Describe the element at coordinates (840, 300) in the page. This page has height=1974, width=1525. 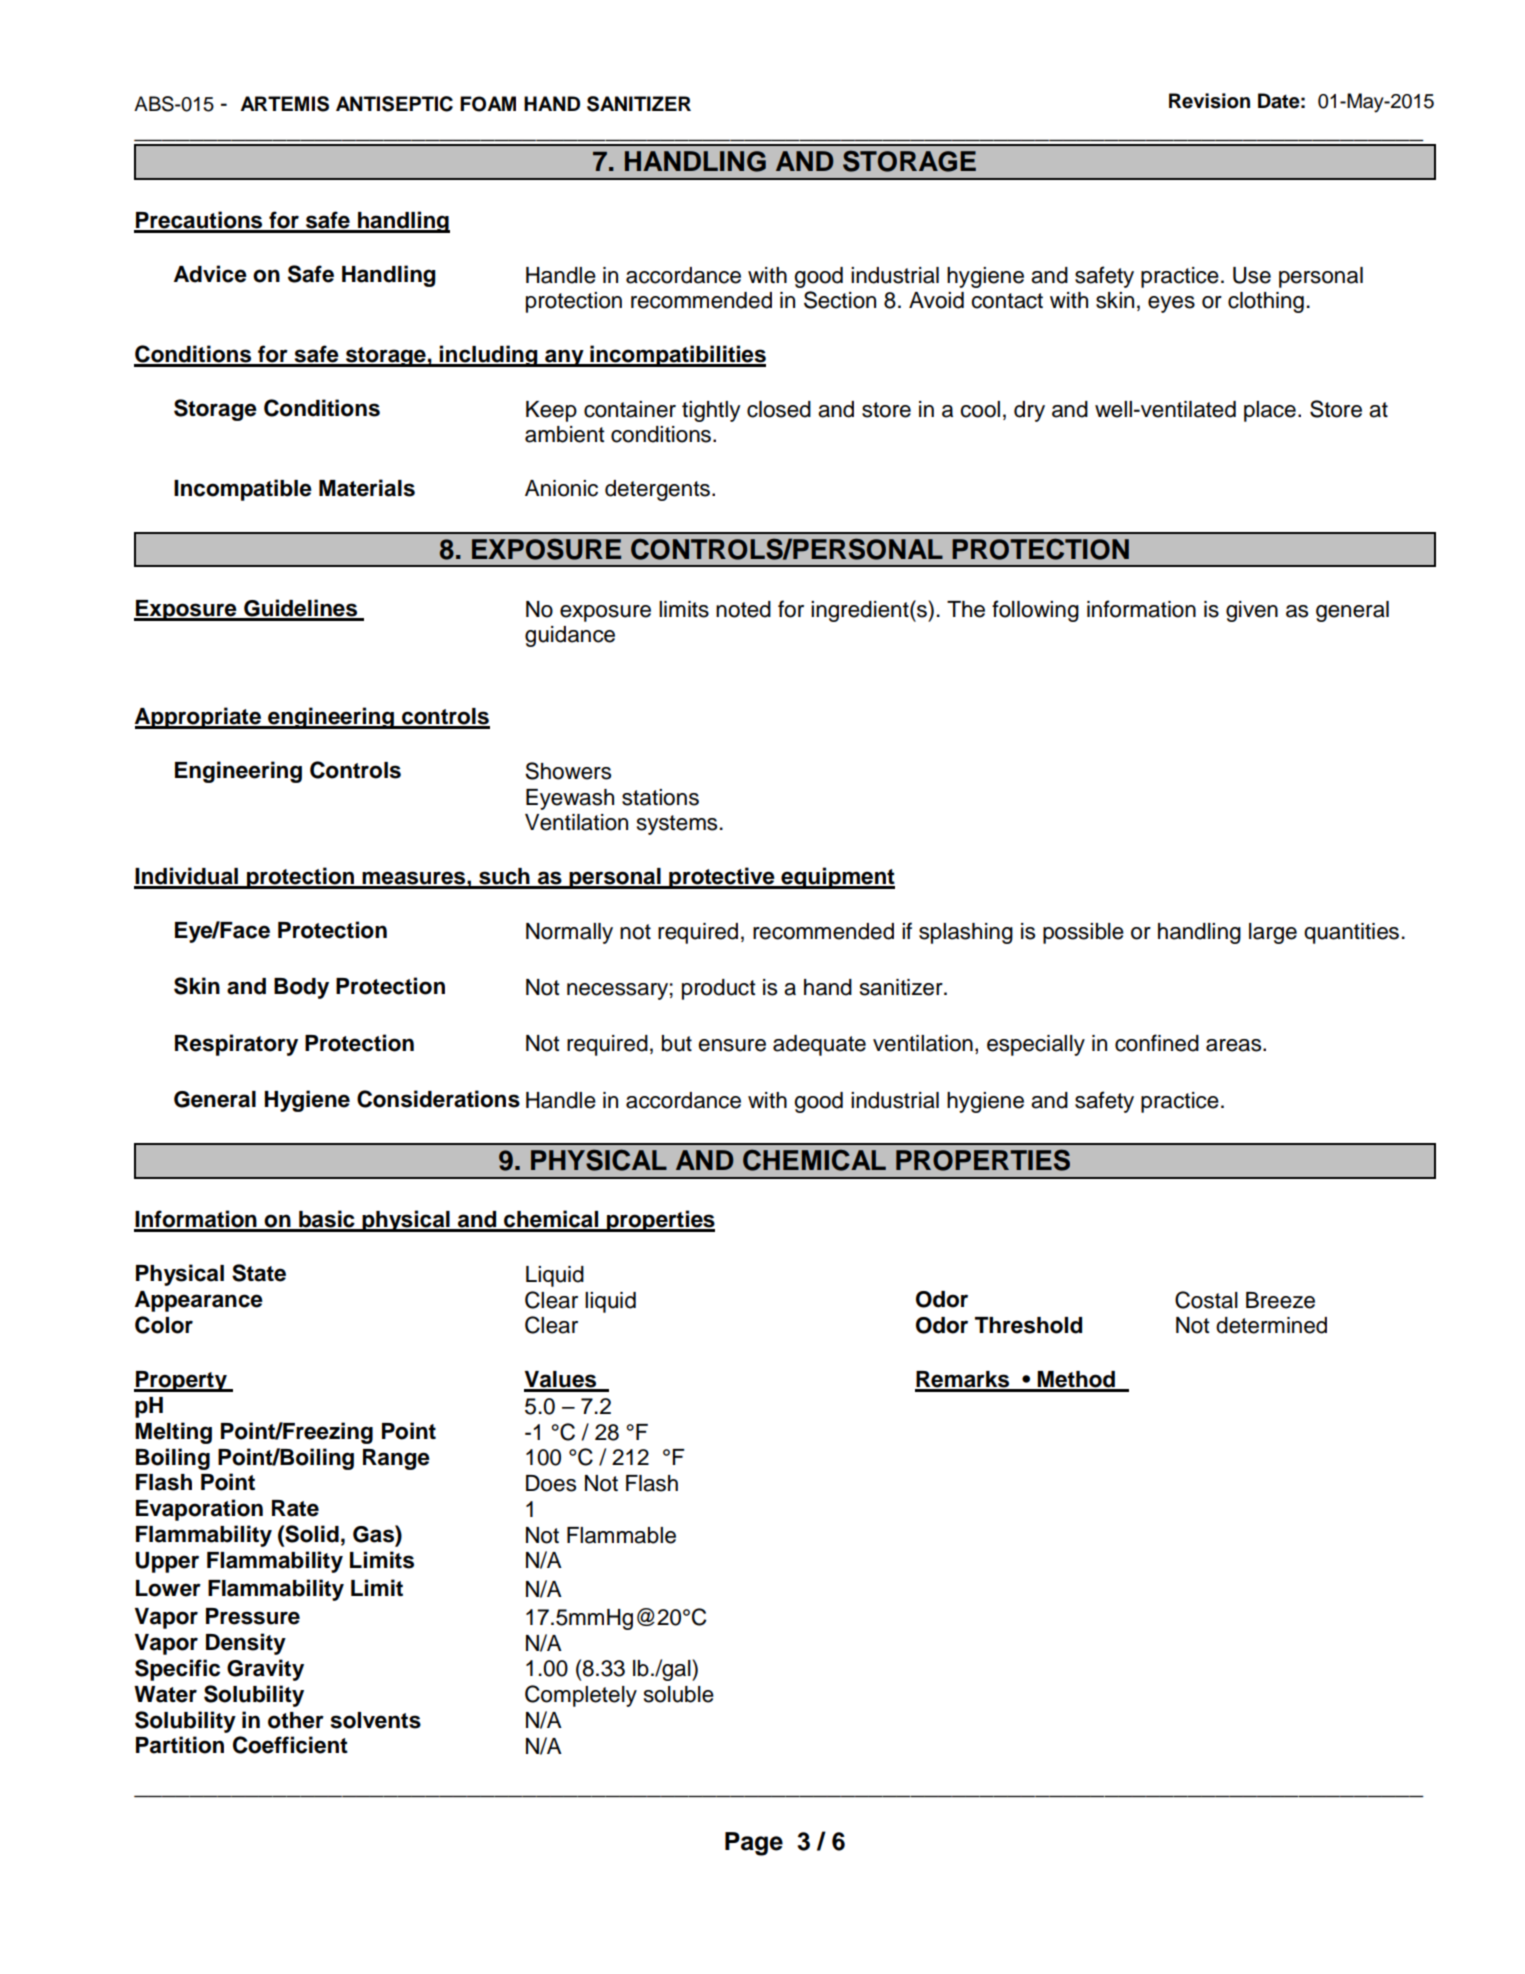
I see `Section` at that location.
